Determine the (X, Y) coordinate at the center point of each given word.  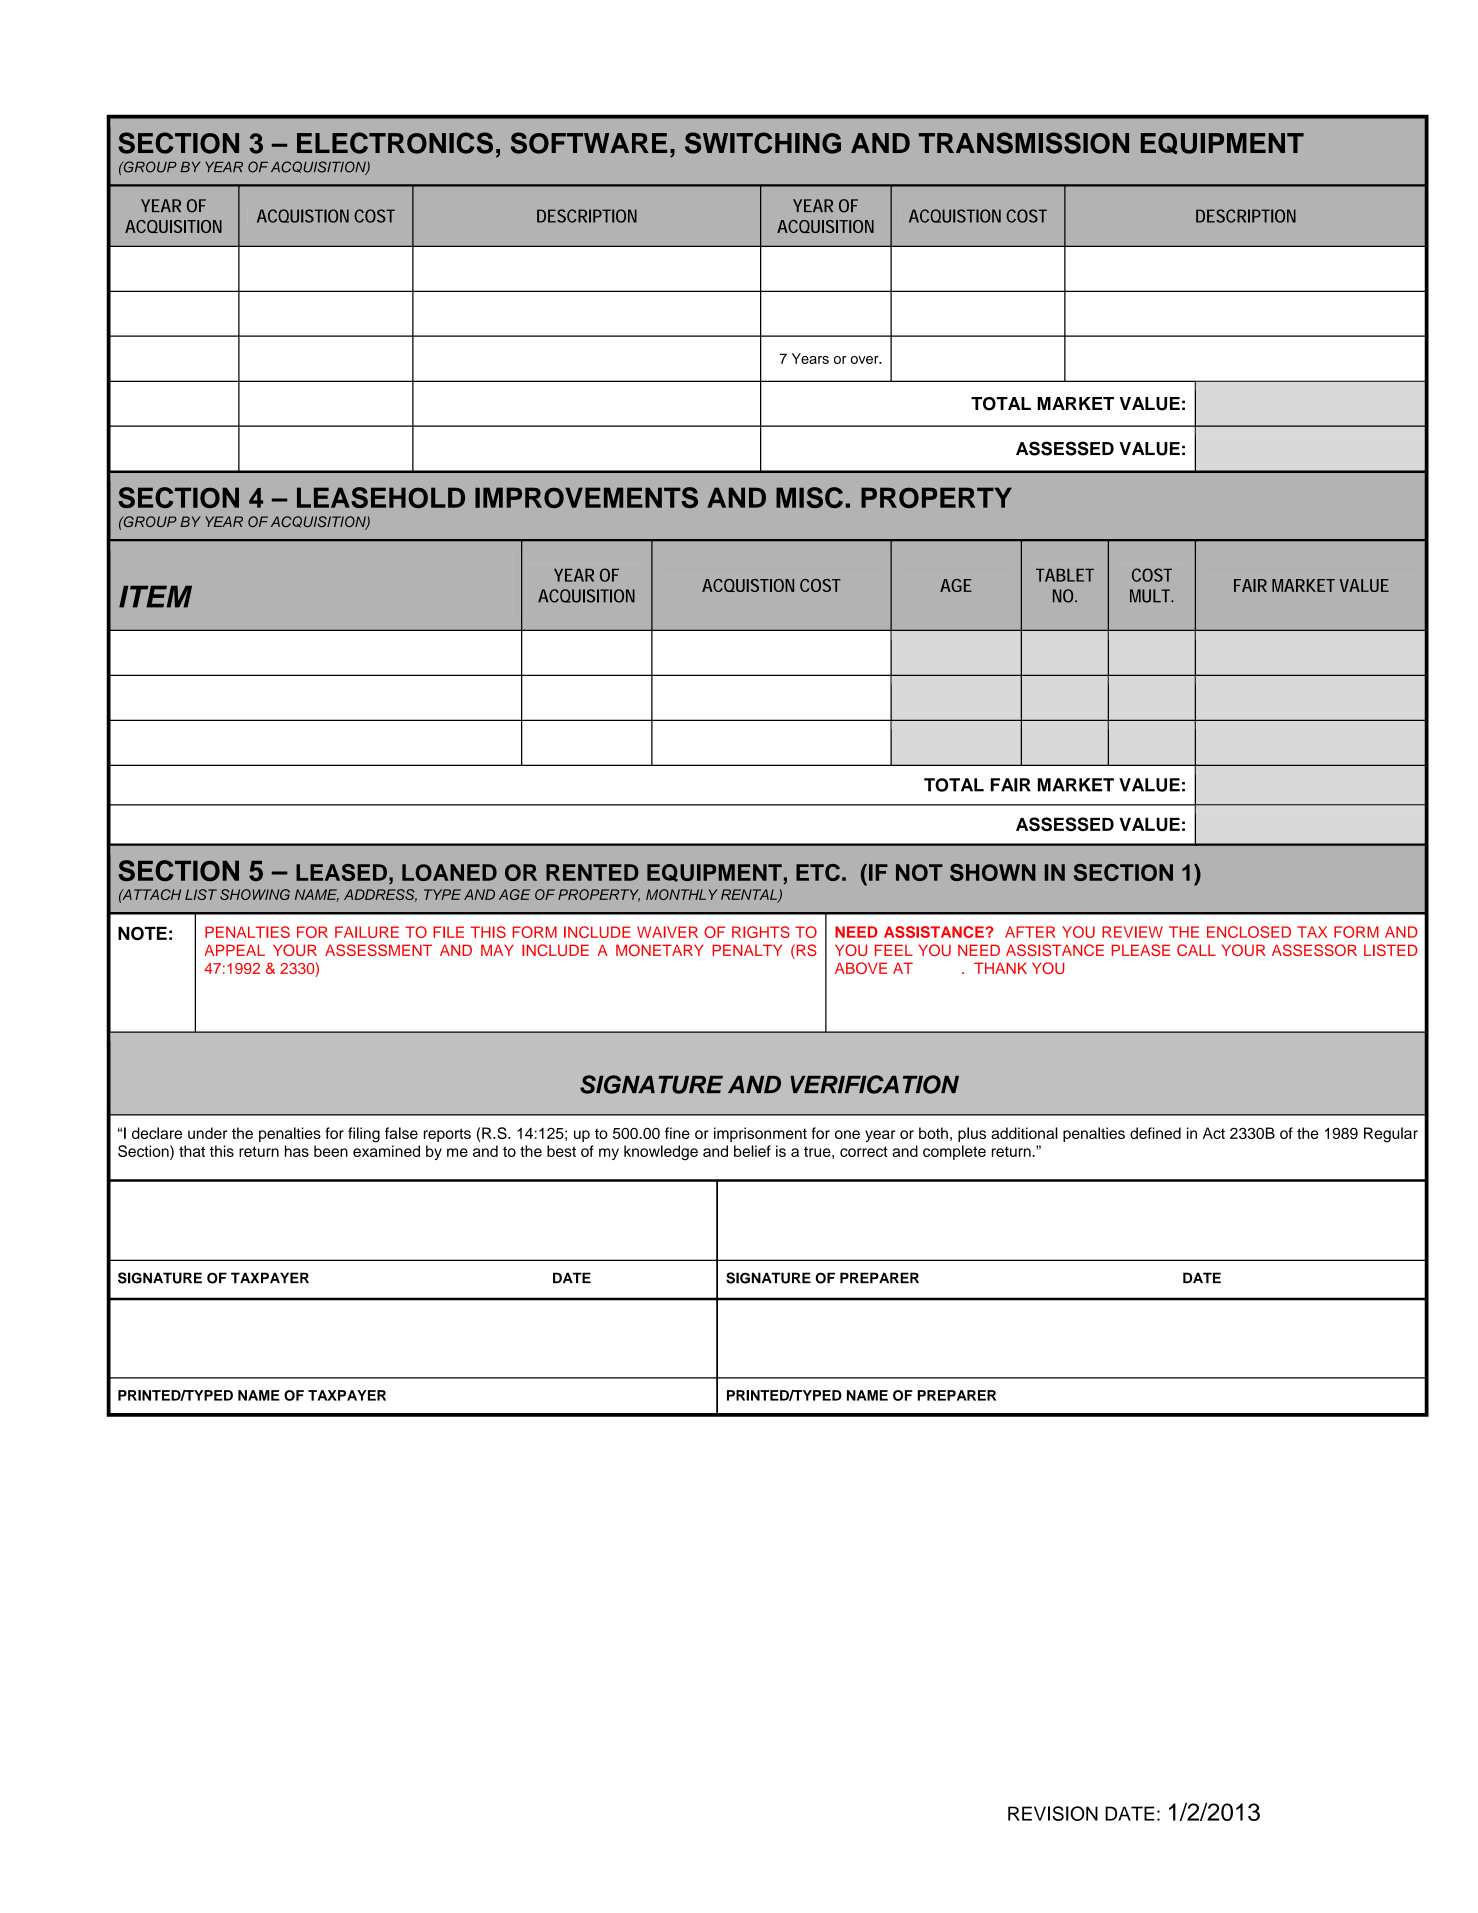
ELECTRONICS (395, 143)
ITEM (155, 597)
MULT (1151, 596)
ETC (818, 872)
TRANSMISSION (1024, 143)
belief (752, 1151)
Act (1214, 1133)
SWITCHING (763, 143)
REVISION (1053, 1813)
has (297, 1151)
